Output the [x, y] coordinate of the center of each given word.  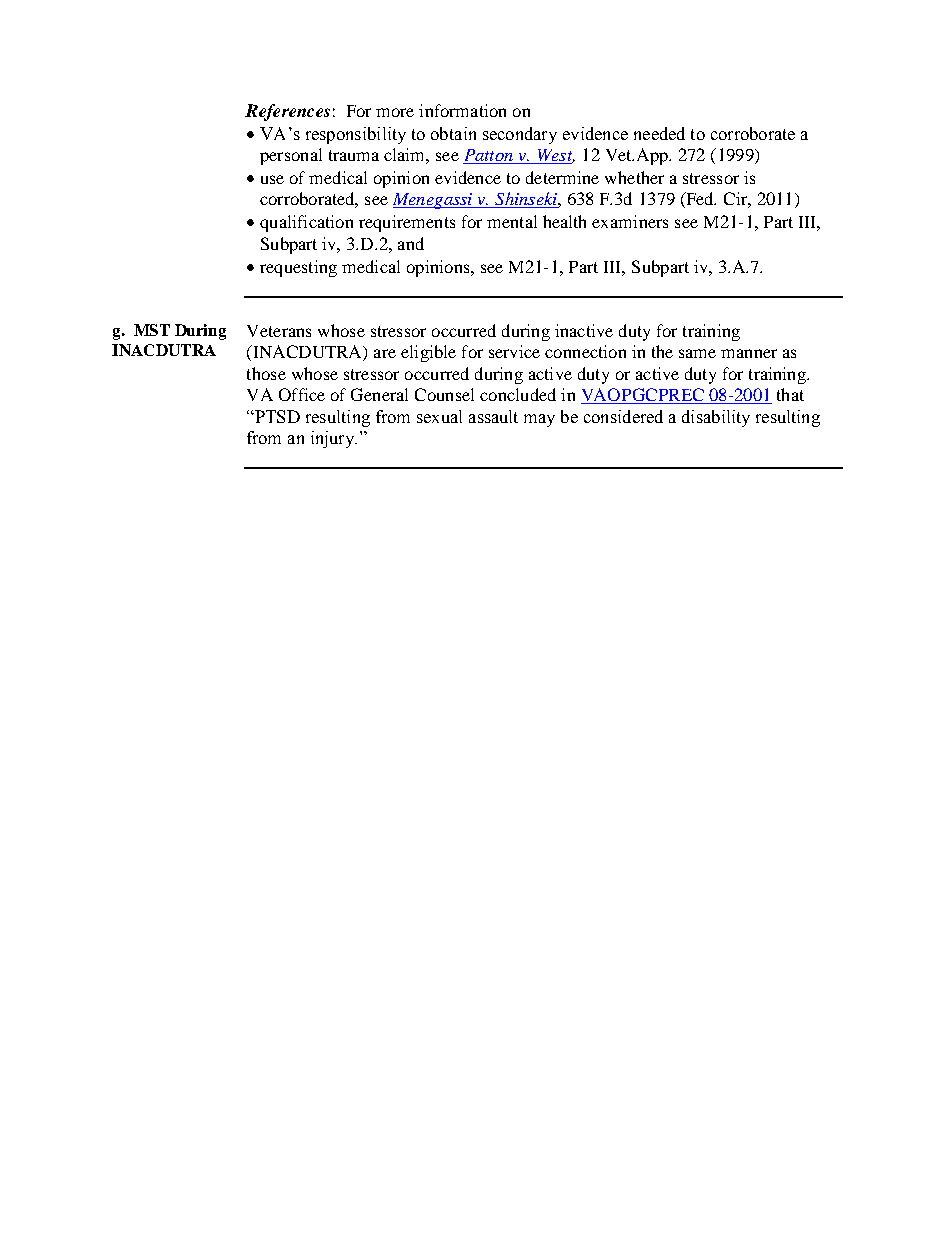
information [462, 110]
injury [334, 439]
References [287, 112]
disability [716, 418]
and [411, 243]
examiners [630, 221]
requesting [298, 268]
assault [493, 416]
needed [659, 133]
